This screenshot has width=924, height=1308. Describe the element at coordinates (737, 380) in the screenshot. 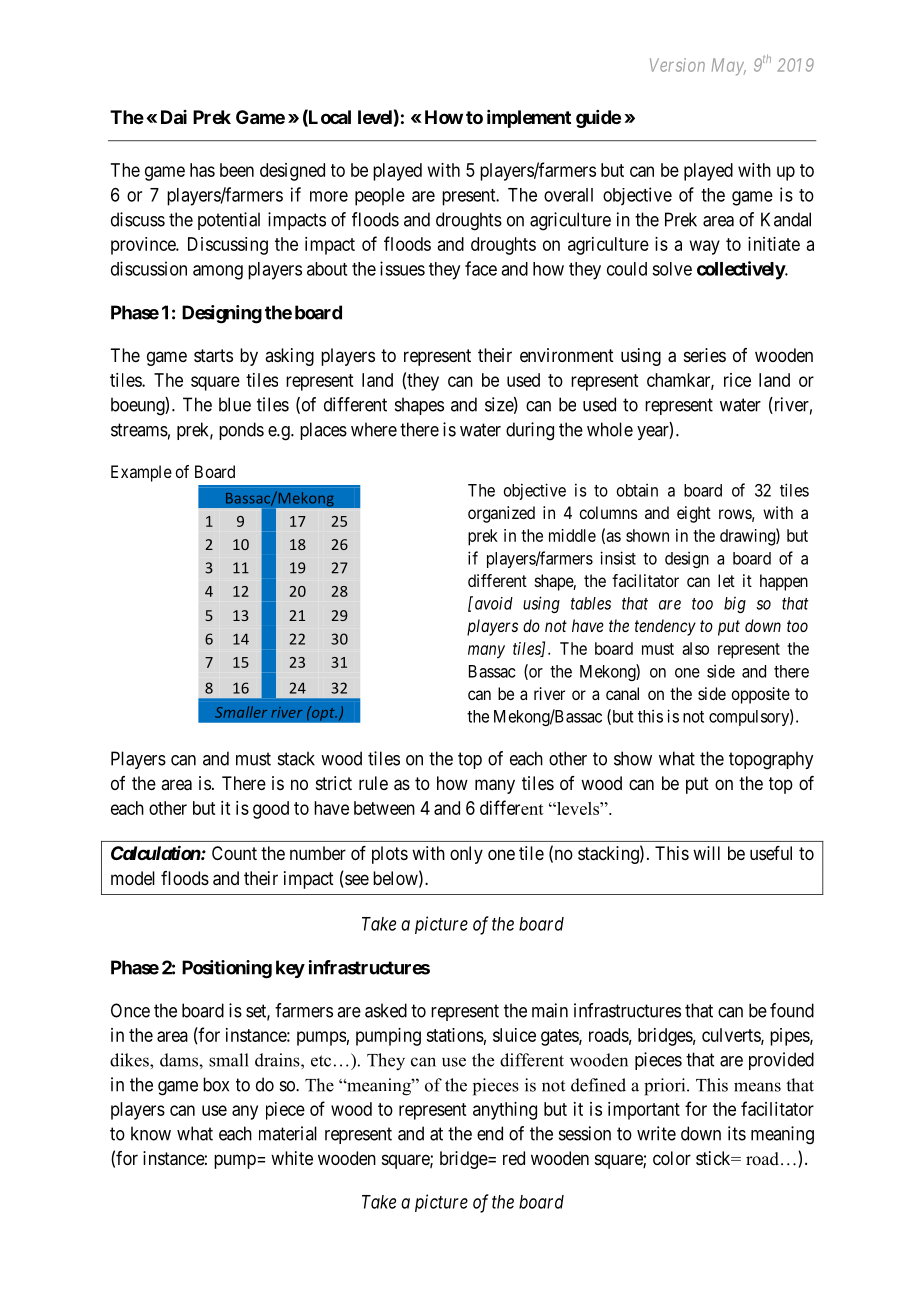

I see `rice` at that location.
